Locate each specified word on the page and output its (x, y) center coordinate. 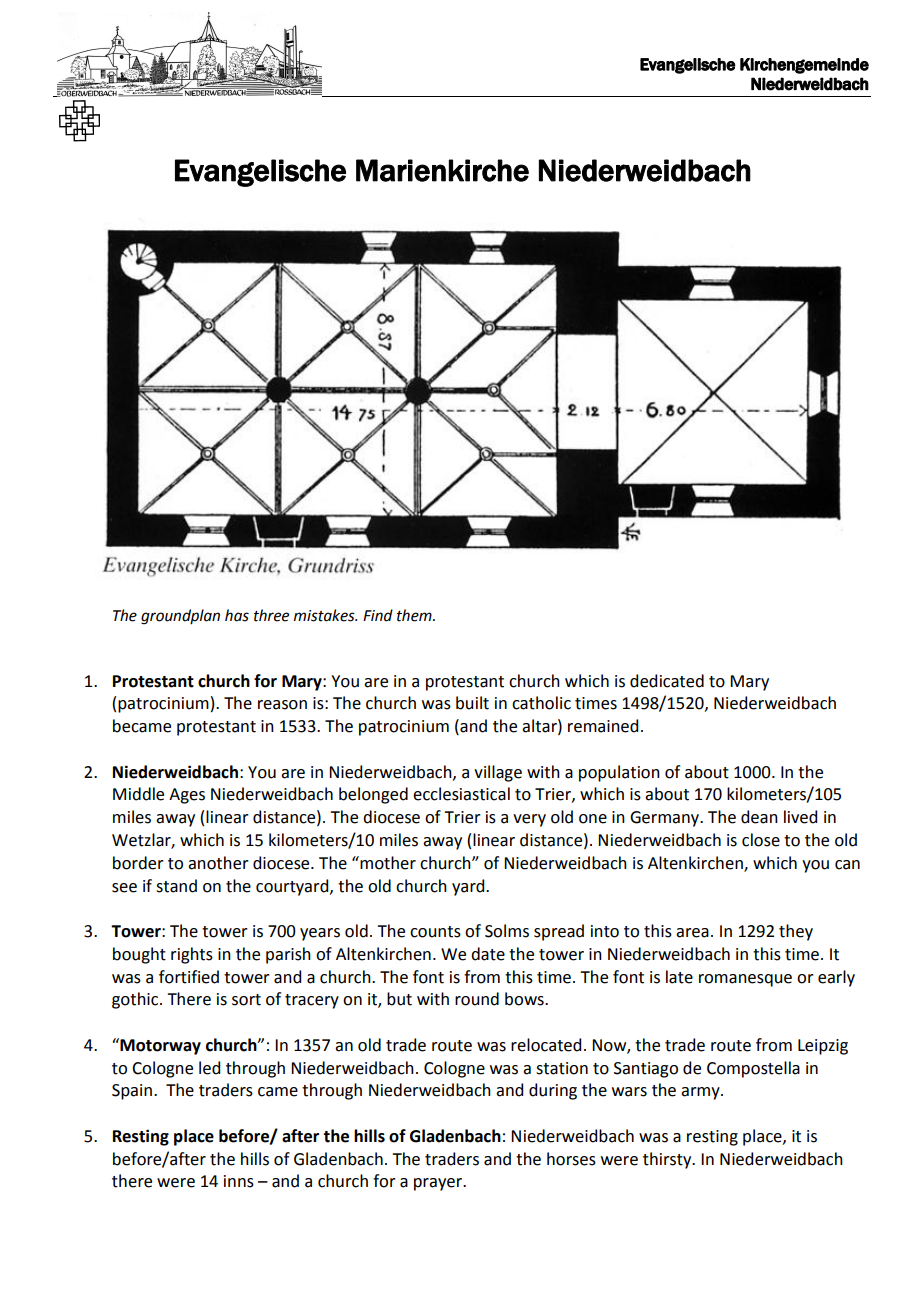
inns (239, 1181)
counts (435, 932)
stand (176, 886)
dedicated (667, 681)
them (415, 615)
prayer (439, 1184)
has (237, 615)
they (796, 932)
